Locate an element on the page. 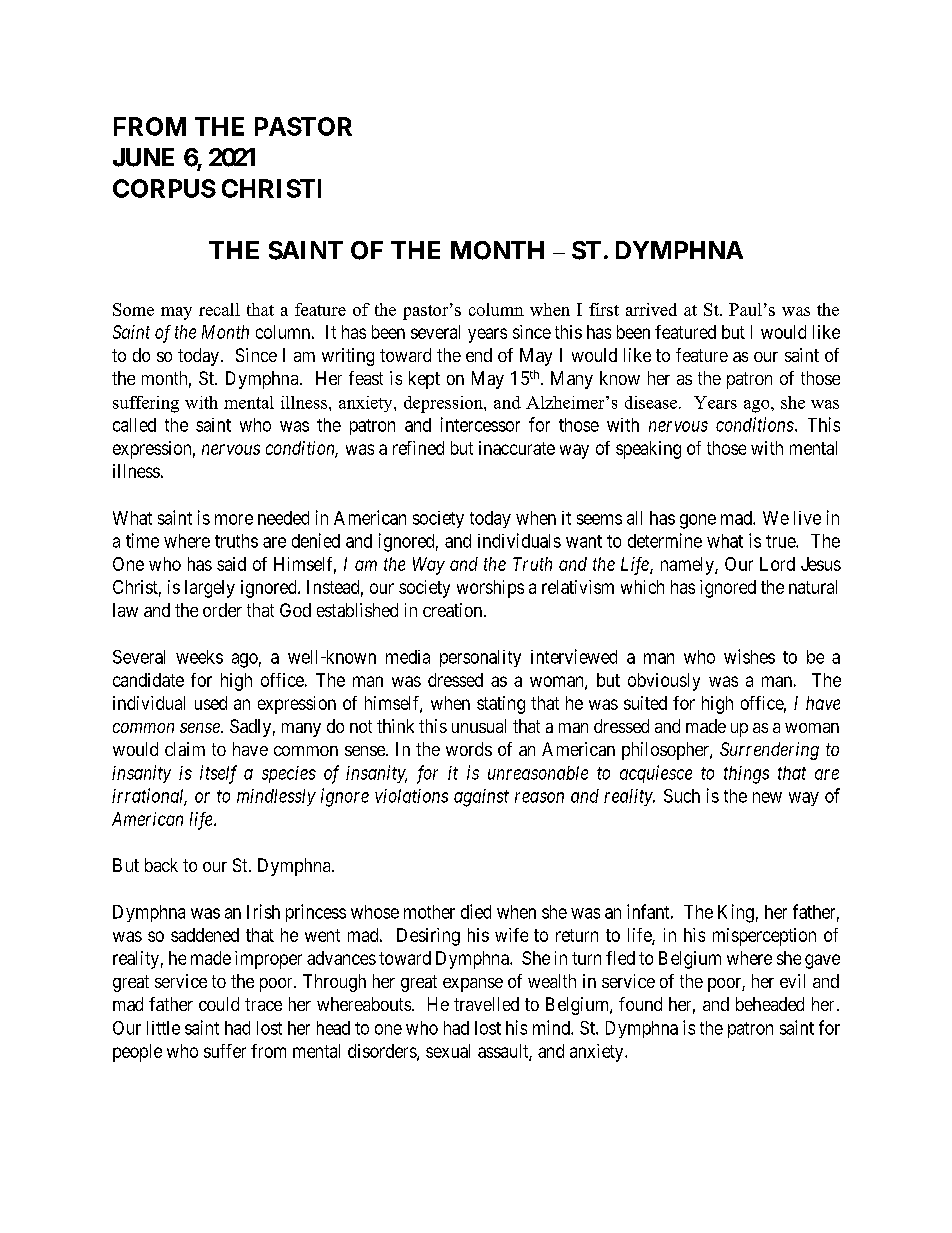 Image resolution: width=952 pixels, height=1233 pixels. CORPUS is located at coordinates (164, 188).
